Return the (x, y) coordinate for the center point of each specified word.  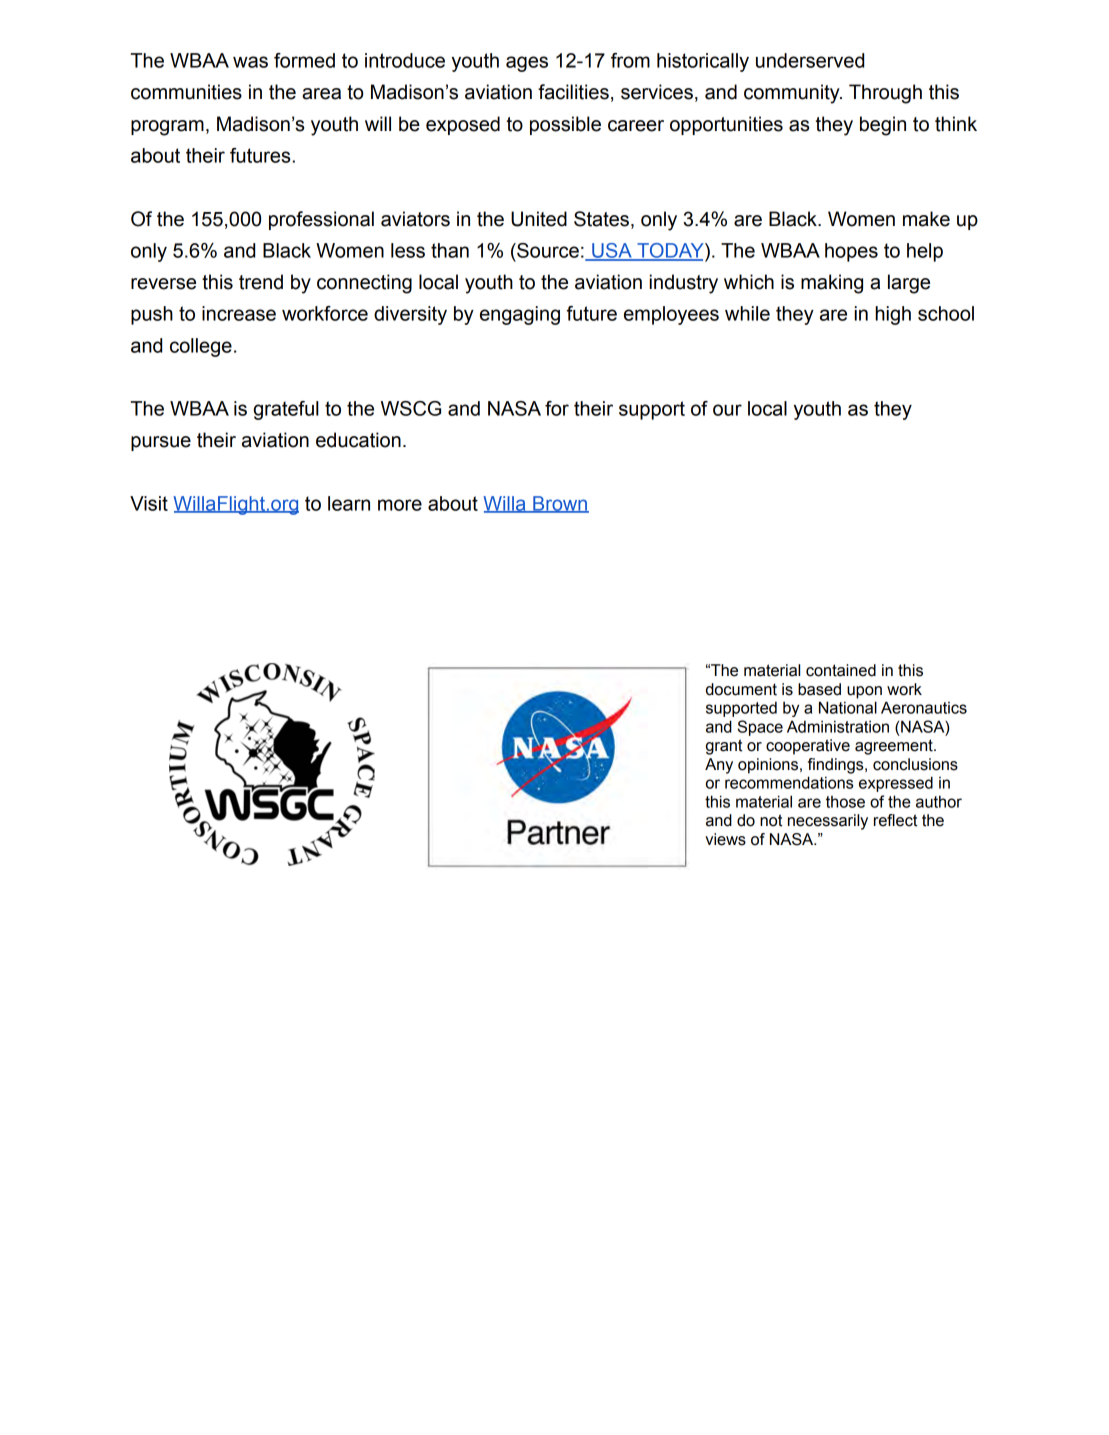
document (741, 689)
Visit (149, 503)
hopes (851, 252)
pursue (161, 443)
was (250, 62)
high (893, 315)
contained (841, 670)
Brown (560, 504)
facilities (573, 92)
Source (547, 250)
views (725, 839)
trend (261, 282)
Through (885, 94)
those (845, 802)
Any (719, 766)
